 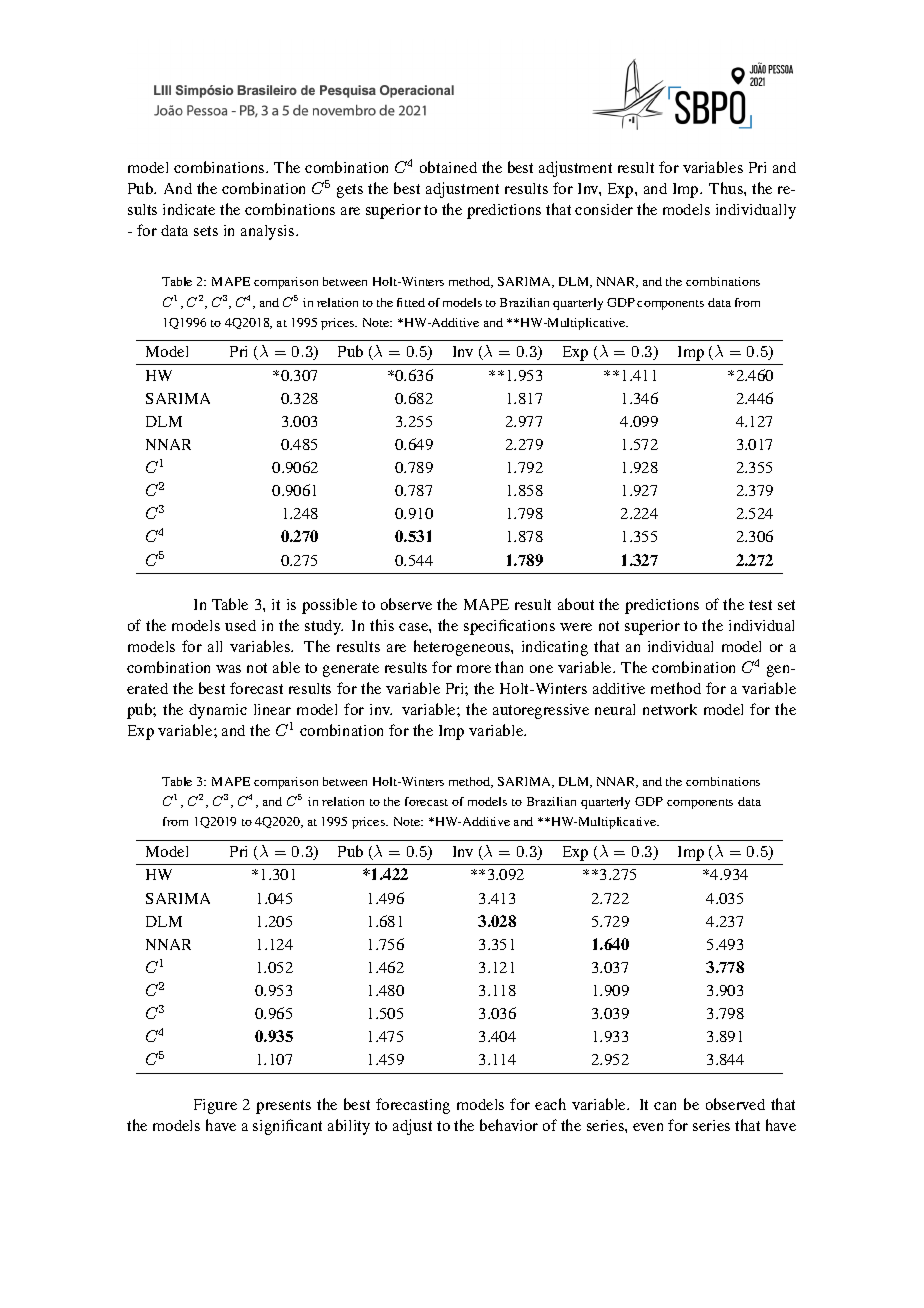 What do you see at coordinates (269, 232) in the document?
I see `analysis` at bounding box center [269, 232].
